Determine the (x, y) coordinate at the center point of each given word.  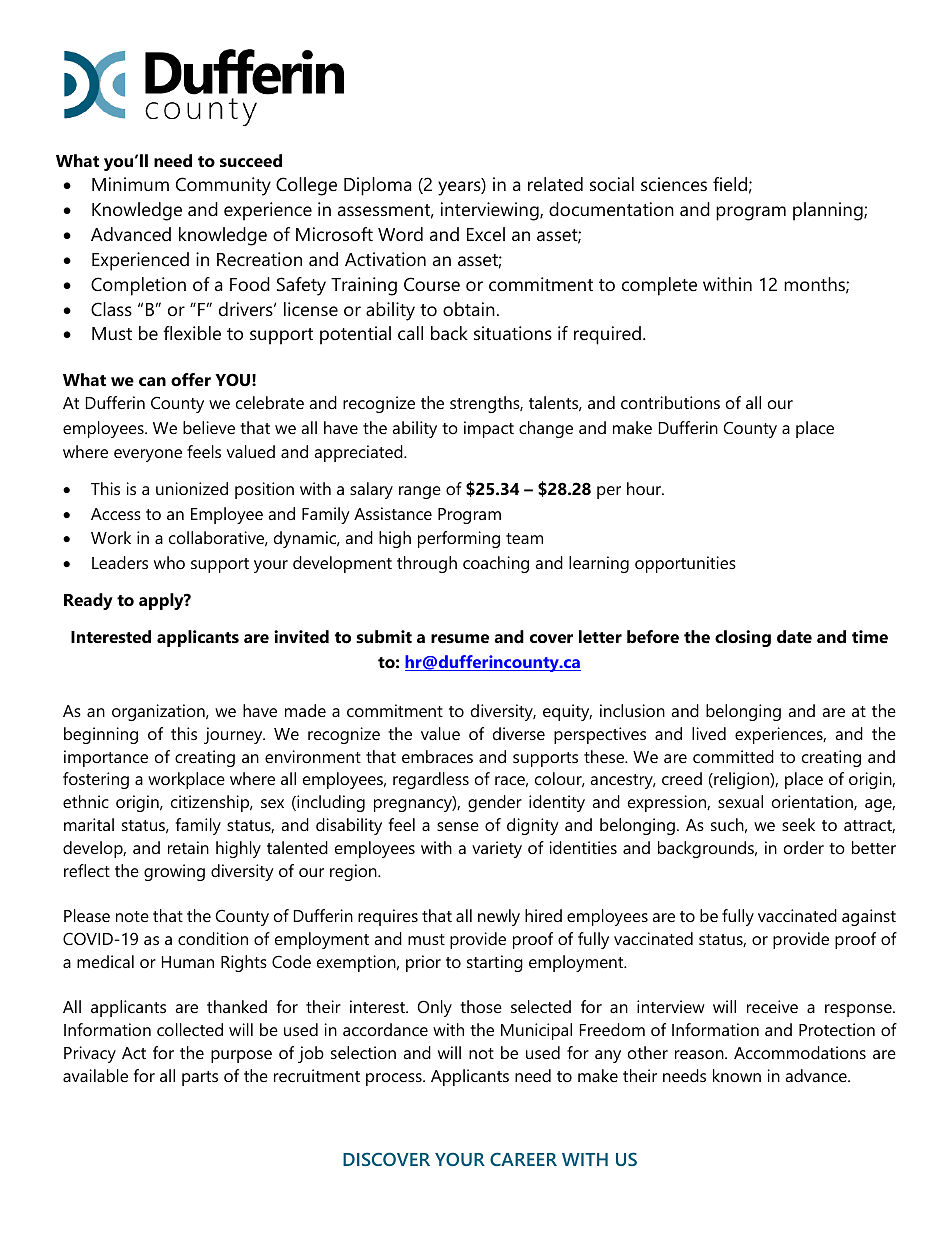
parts (200, 1078)
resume (460, 638)
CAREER (523, 1159)
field (730, 184)
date (794, 636)
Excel (486, 234)
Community (223, 186)
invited (301, 636)
